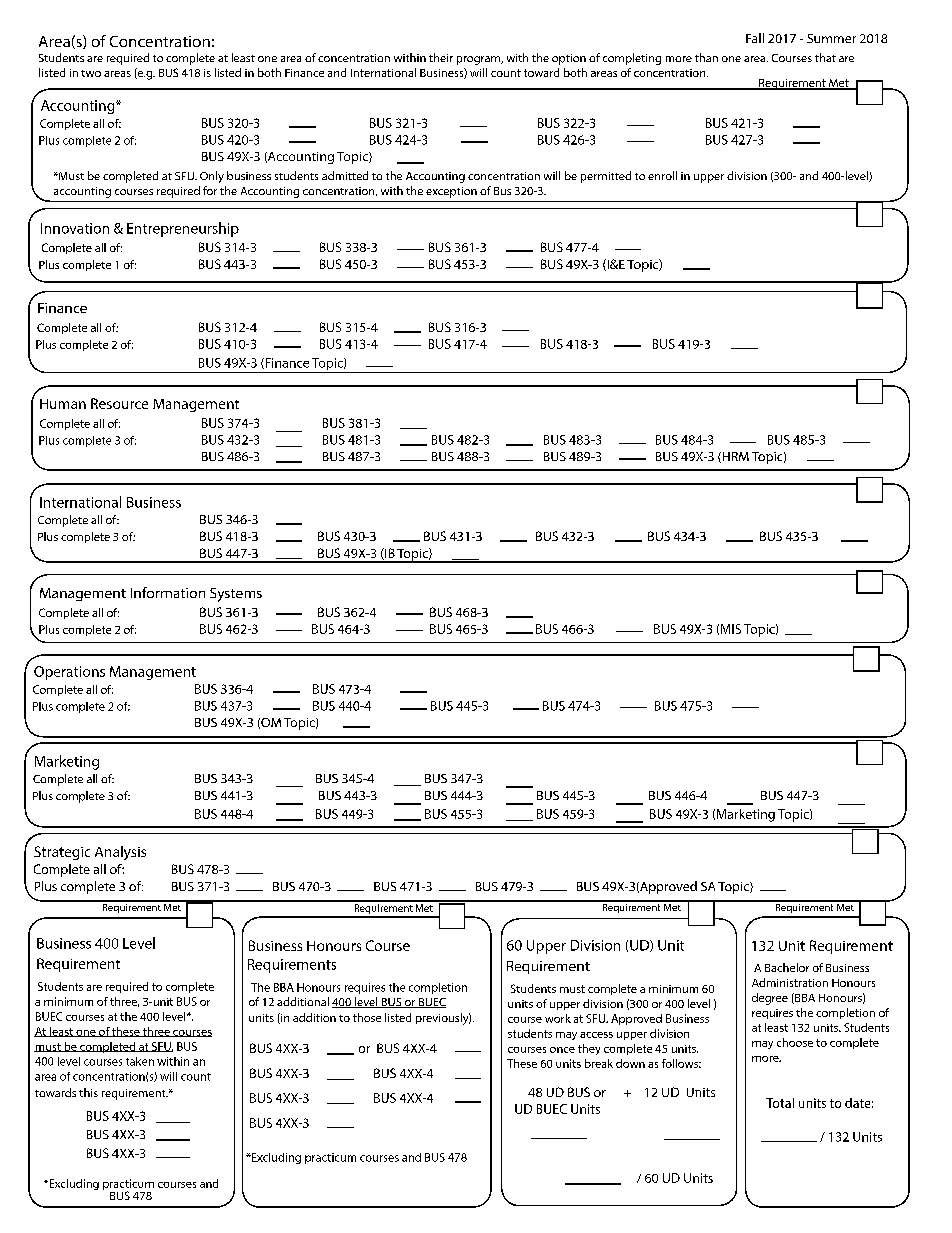 The height and width of the screenshot is (1233, 952). Describe the element at coordinates (91, 73) in the screenshot. I see `two` at that location.
